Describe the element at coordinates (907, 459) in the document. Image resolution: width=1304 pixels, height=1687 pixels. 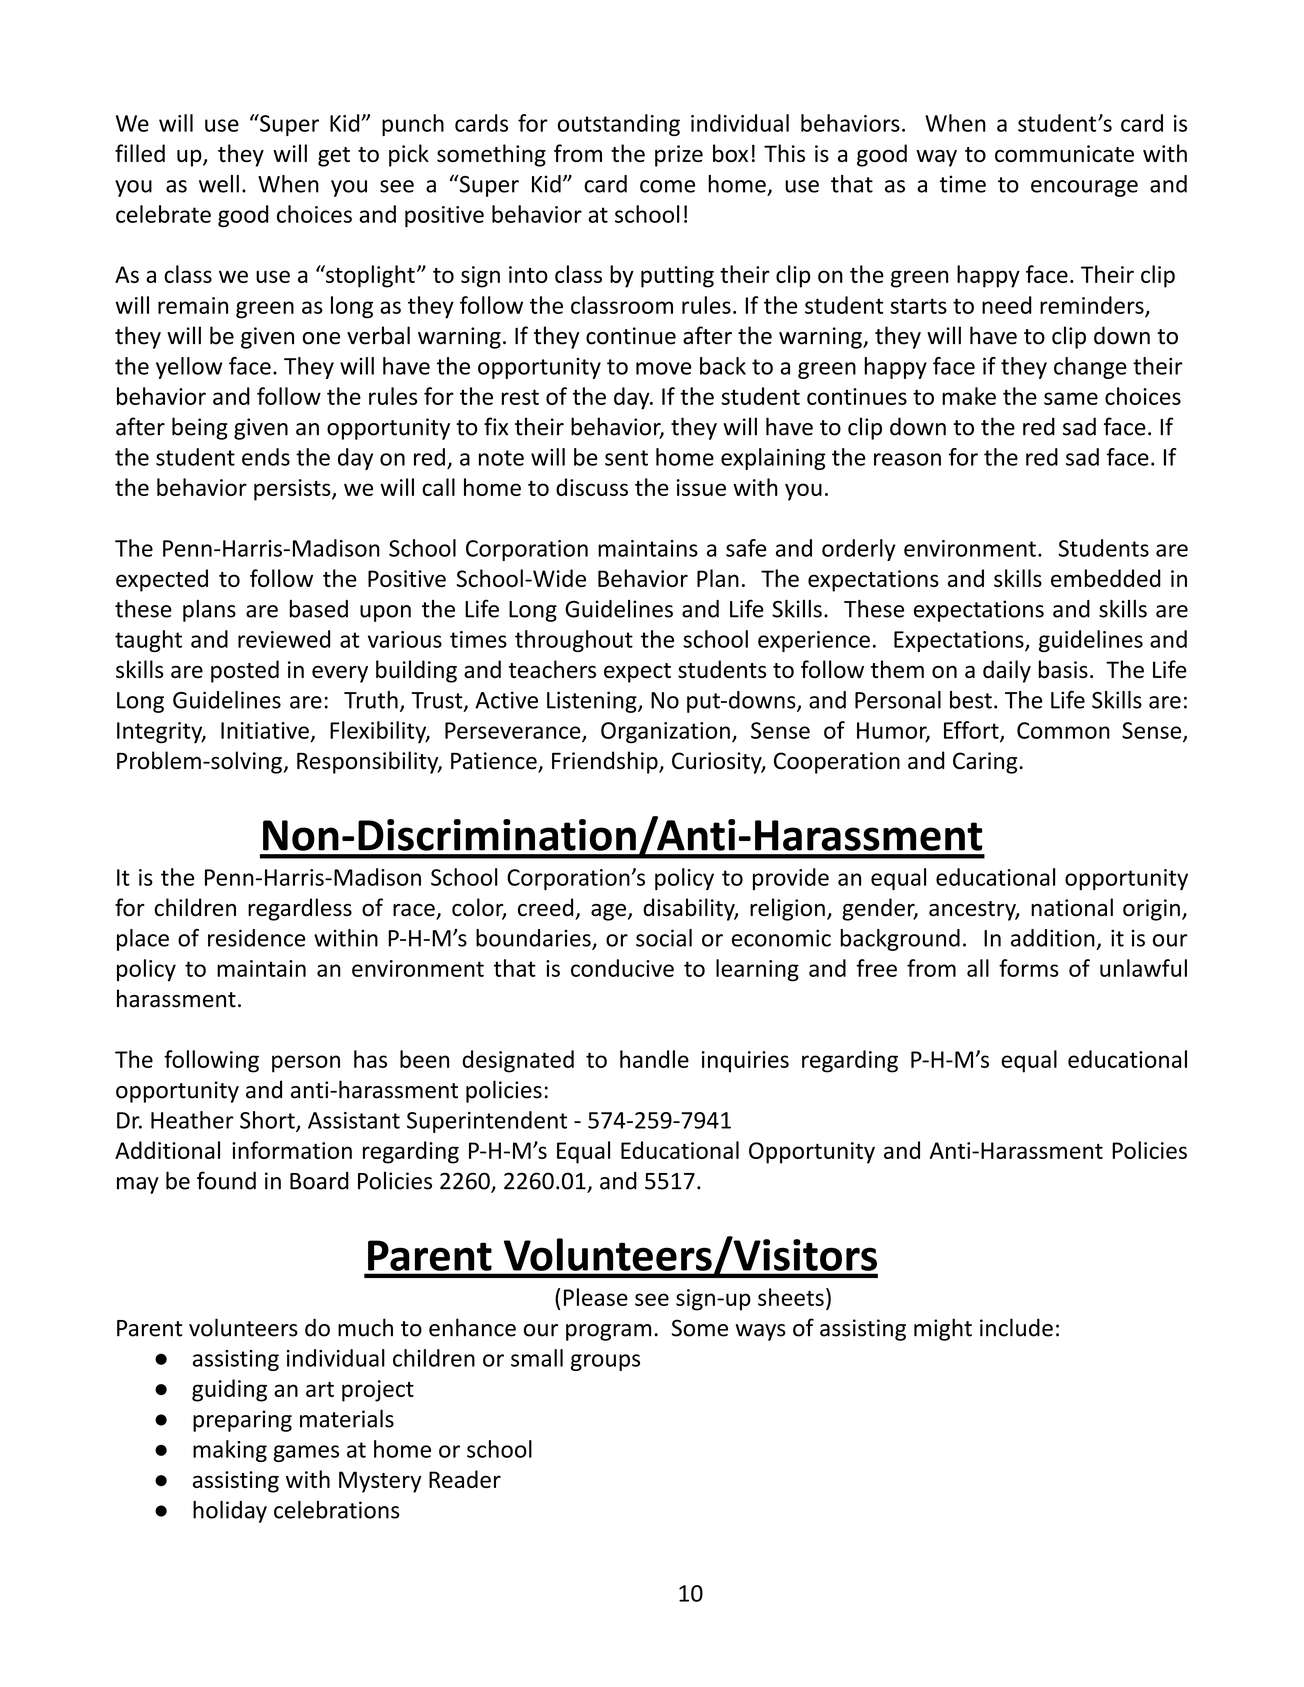
I see `reason` at that location.
